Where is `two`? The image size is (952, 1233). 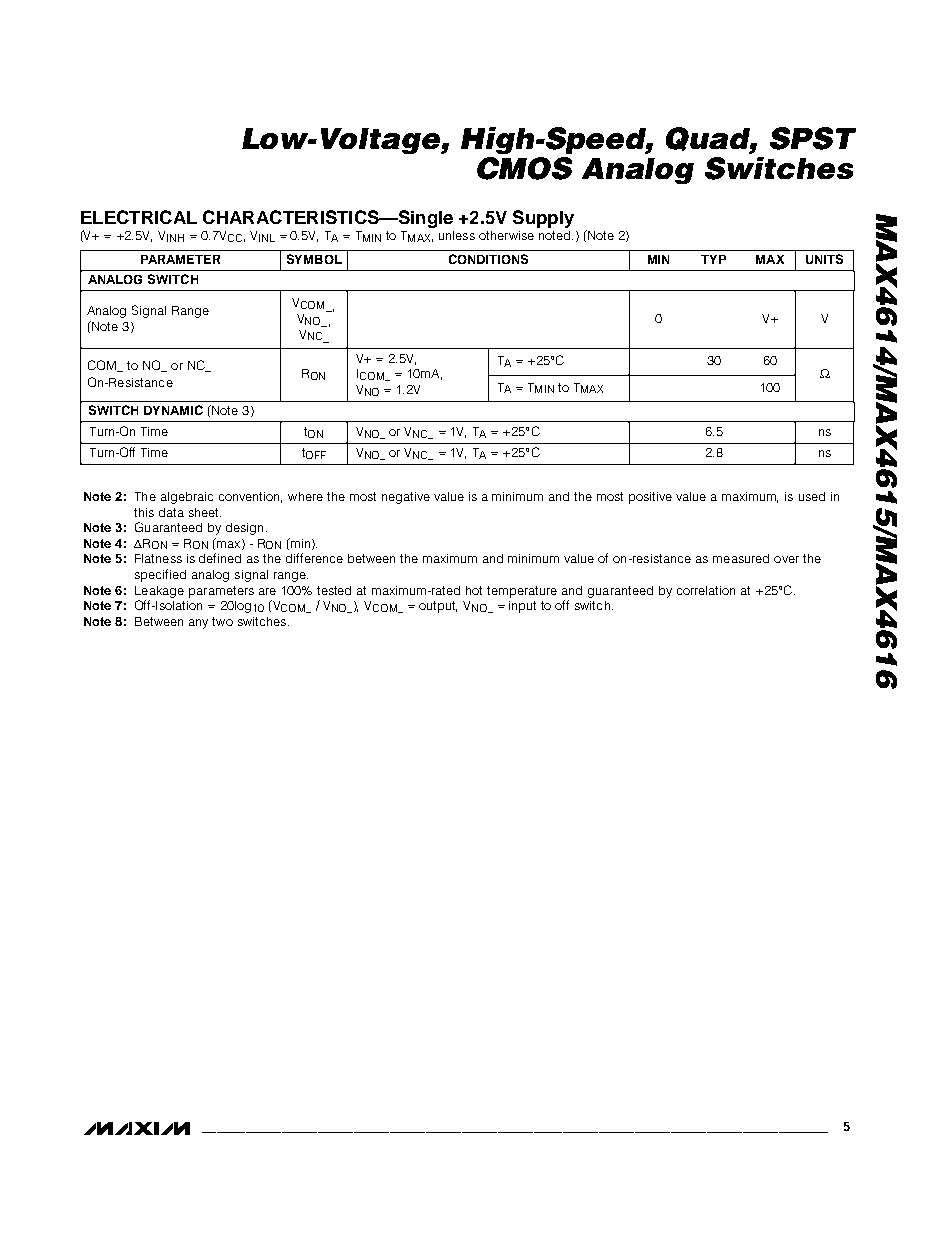 two is located at coordinates (222, 621).
